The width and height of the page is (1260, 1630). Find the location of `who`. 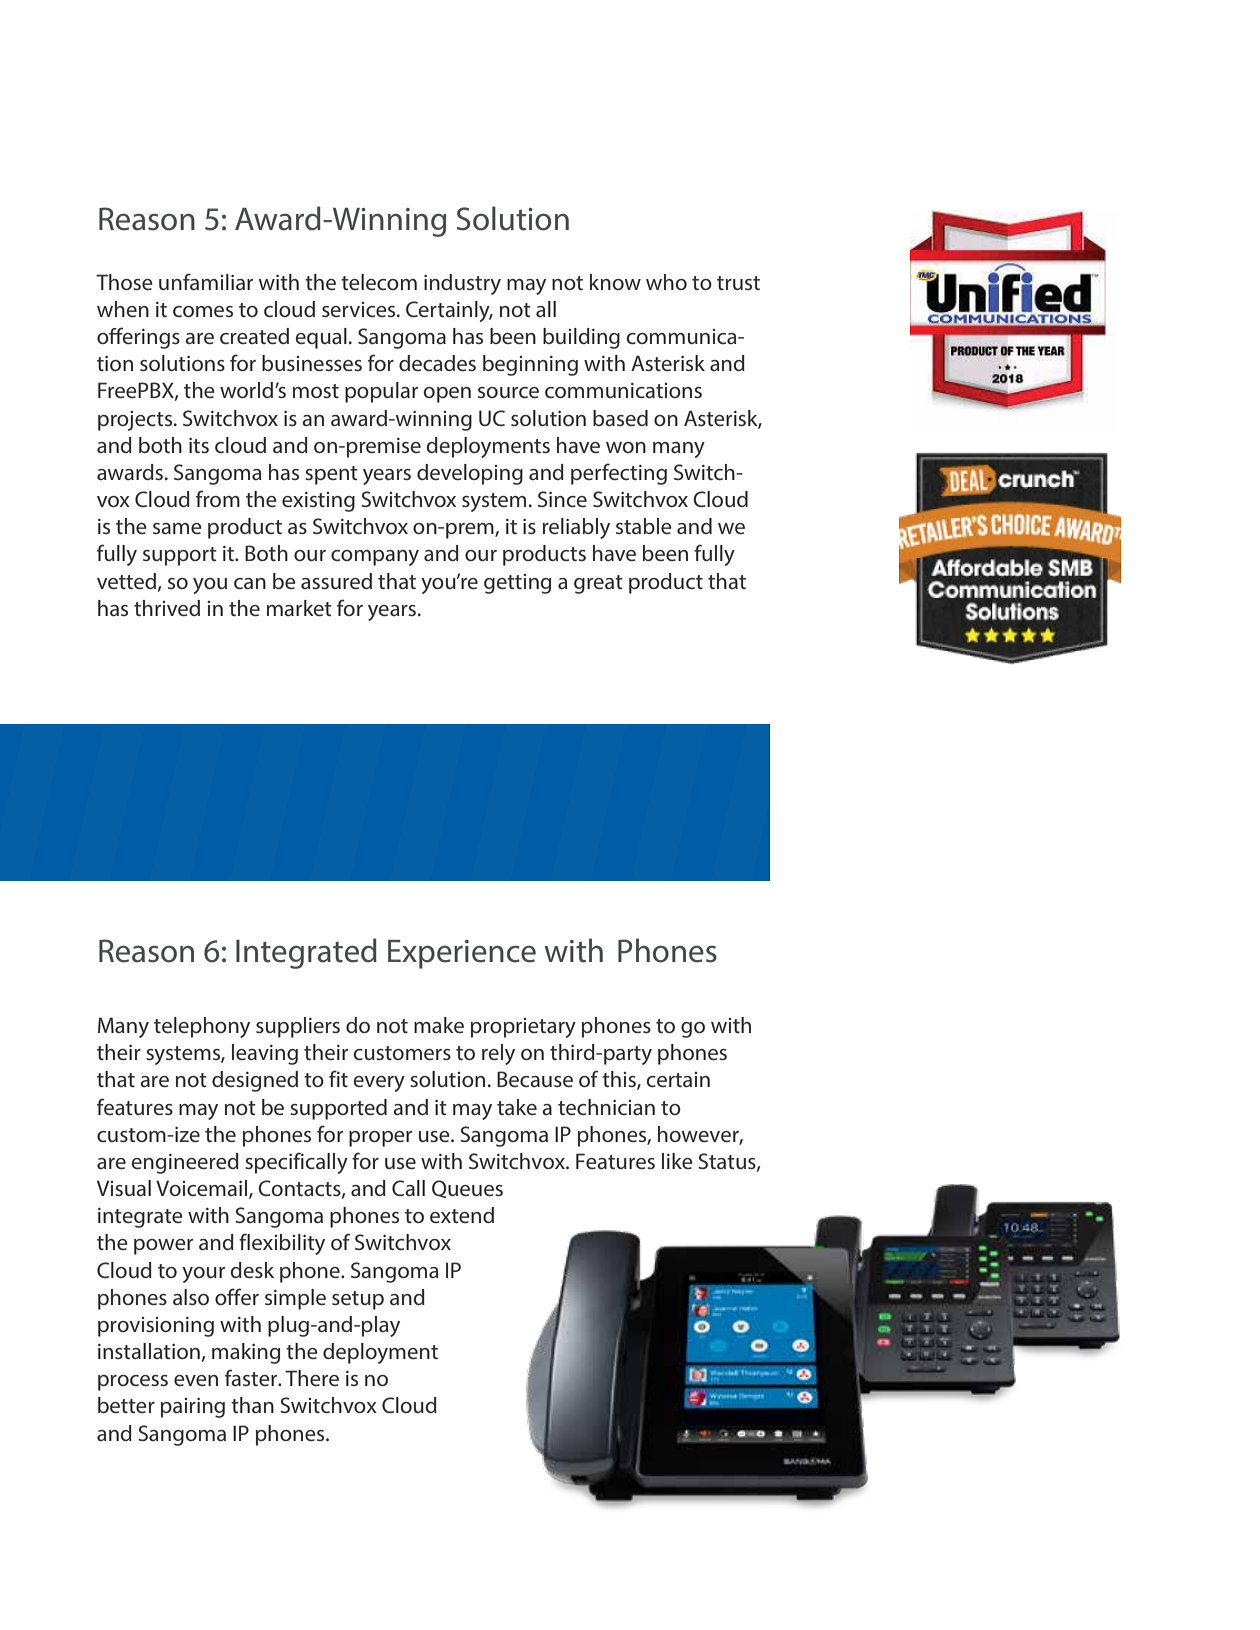

who is located at coordinates (666, 282).
